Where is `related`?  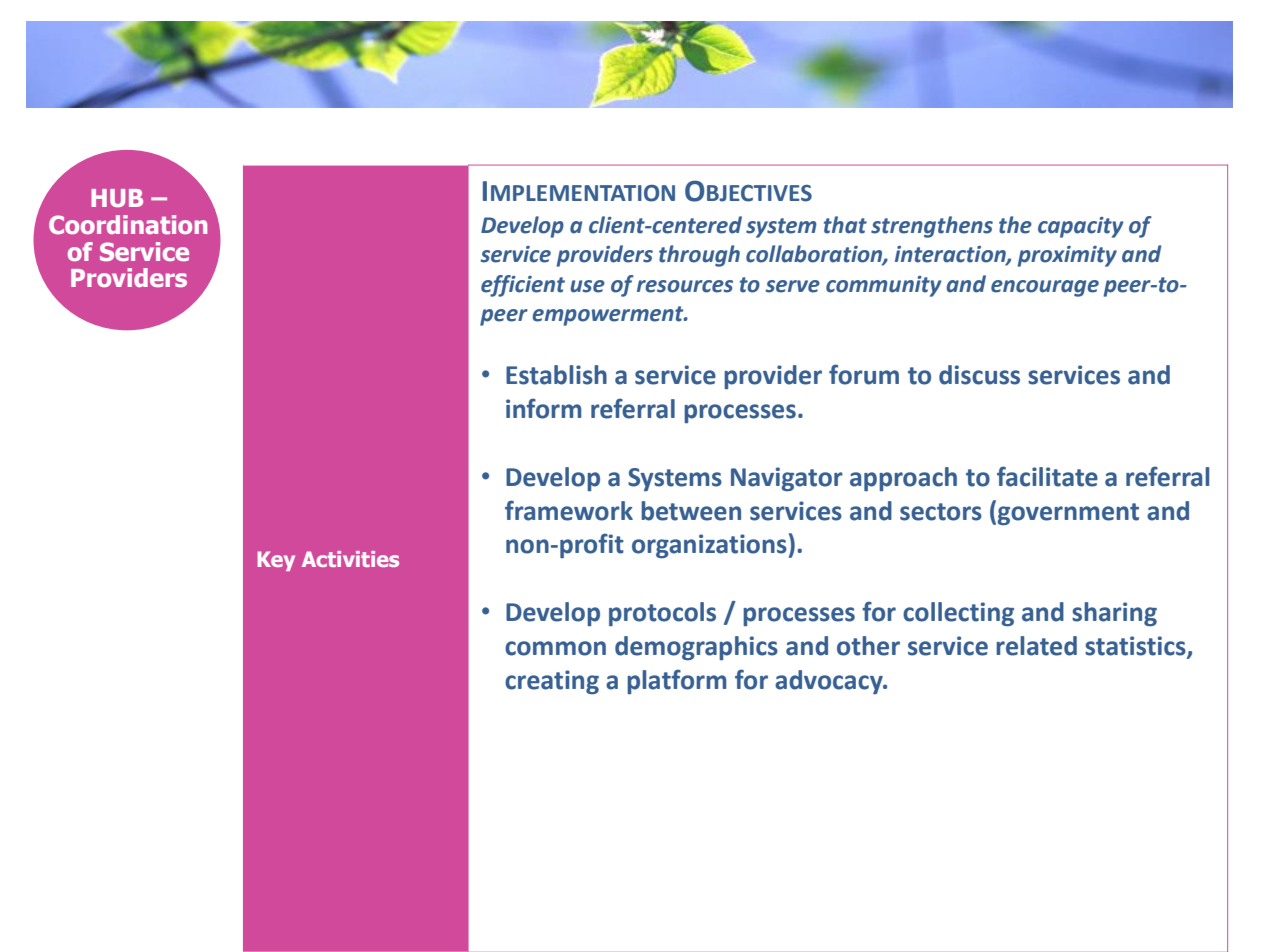
related is located at coordinates (1036, 646).
